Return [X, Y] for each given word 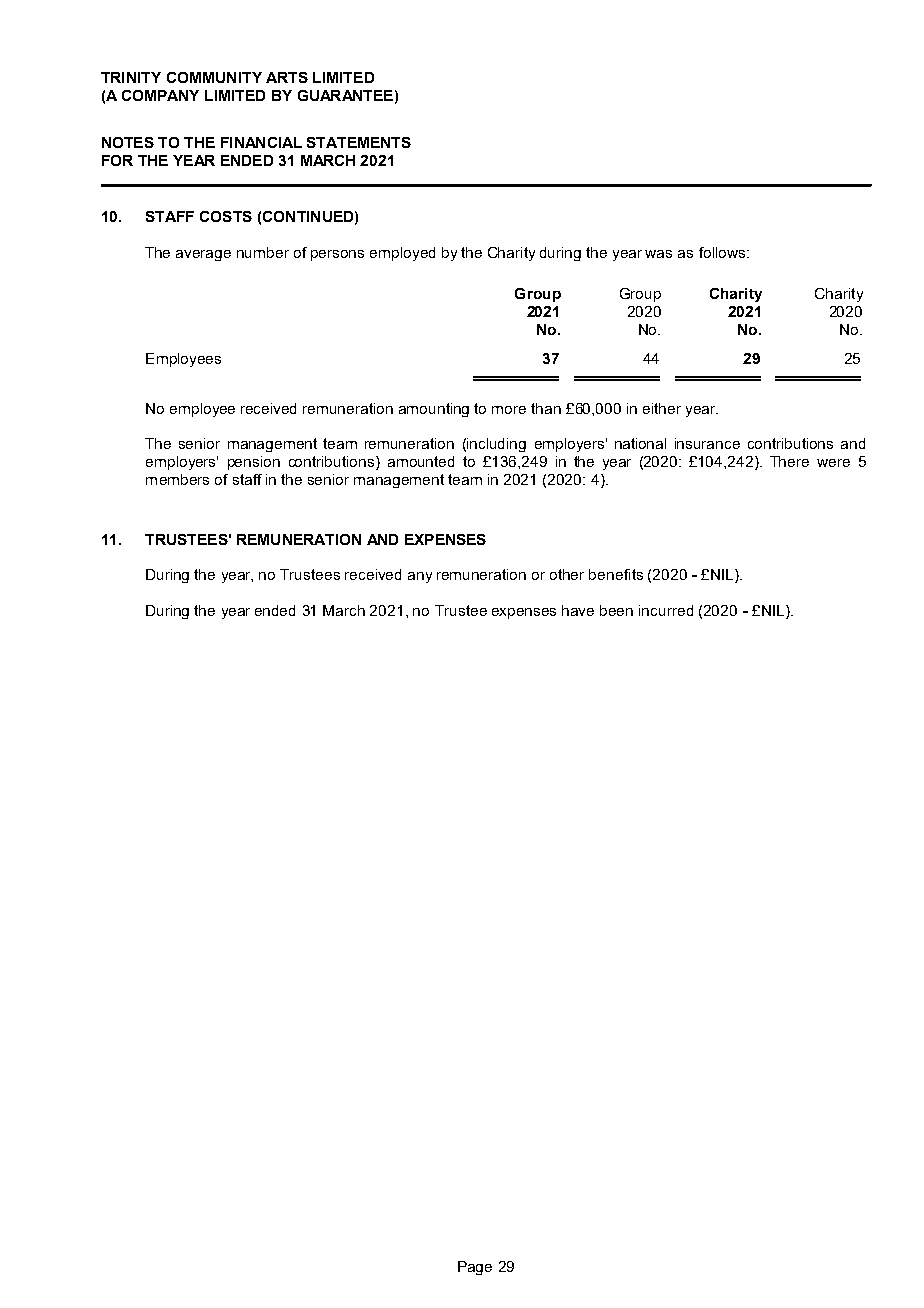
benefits [616, 574]
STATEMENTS [359, 142]
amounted [421, 461]
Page [475, 1268]
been [616, 610]
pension [254, 463]
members [177, 479]
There [789, 461]
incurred [666, 610]
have [578, 610]
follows [723, 252]
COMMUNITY [214, 77]
